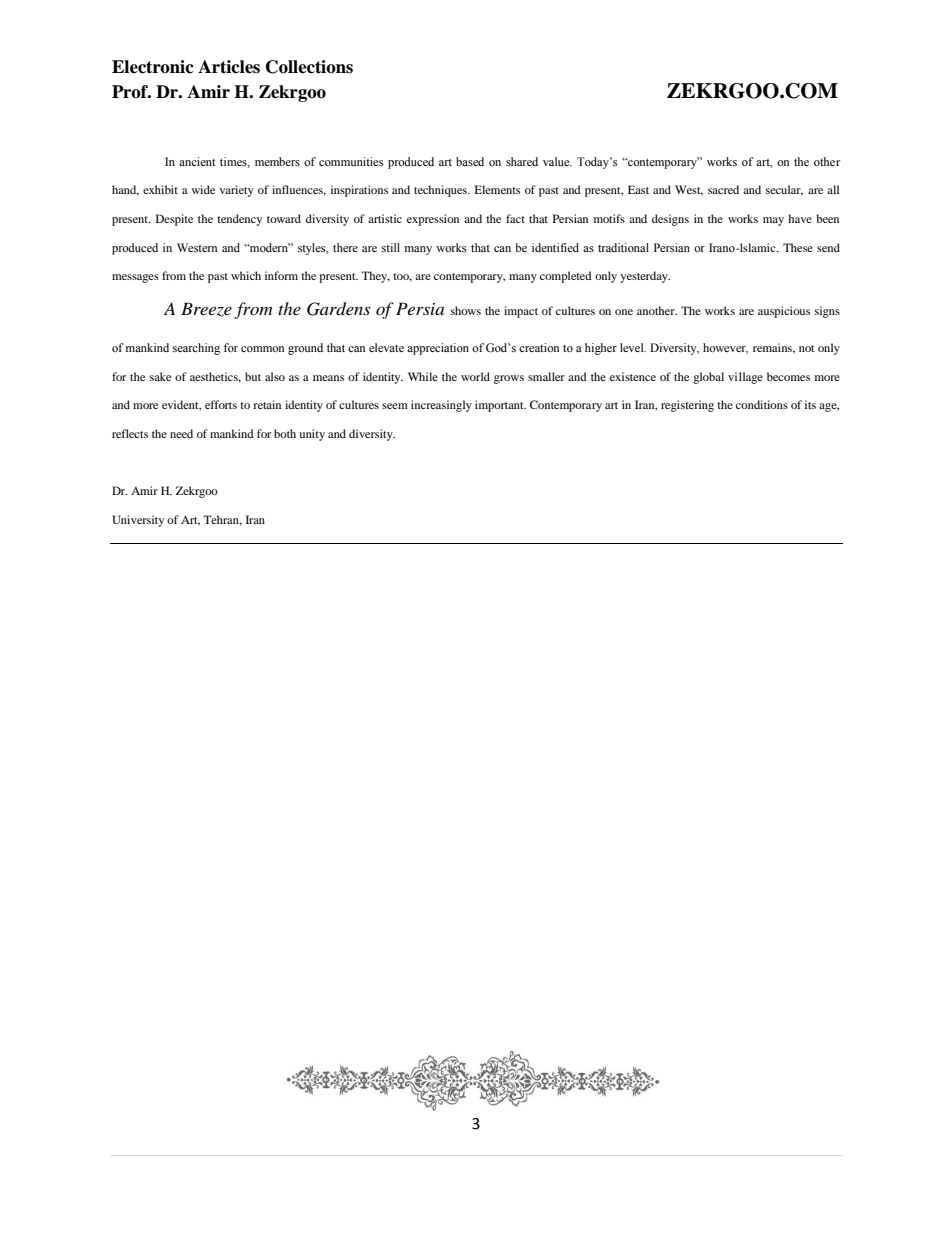 This screenshot has height=1233, width=952. What do you see at coordinates (762, 404) in the screenshot?
I see `conditions` at bounding box center [762, 404].
